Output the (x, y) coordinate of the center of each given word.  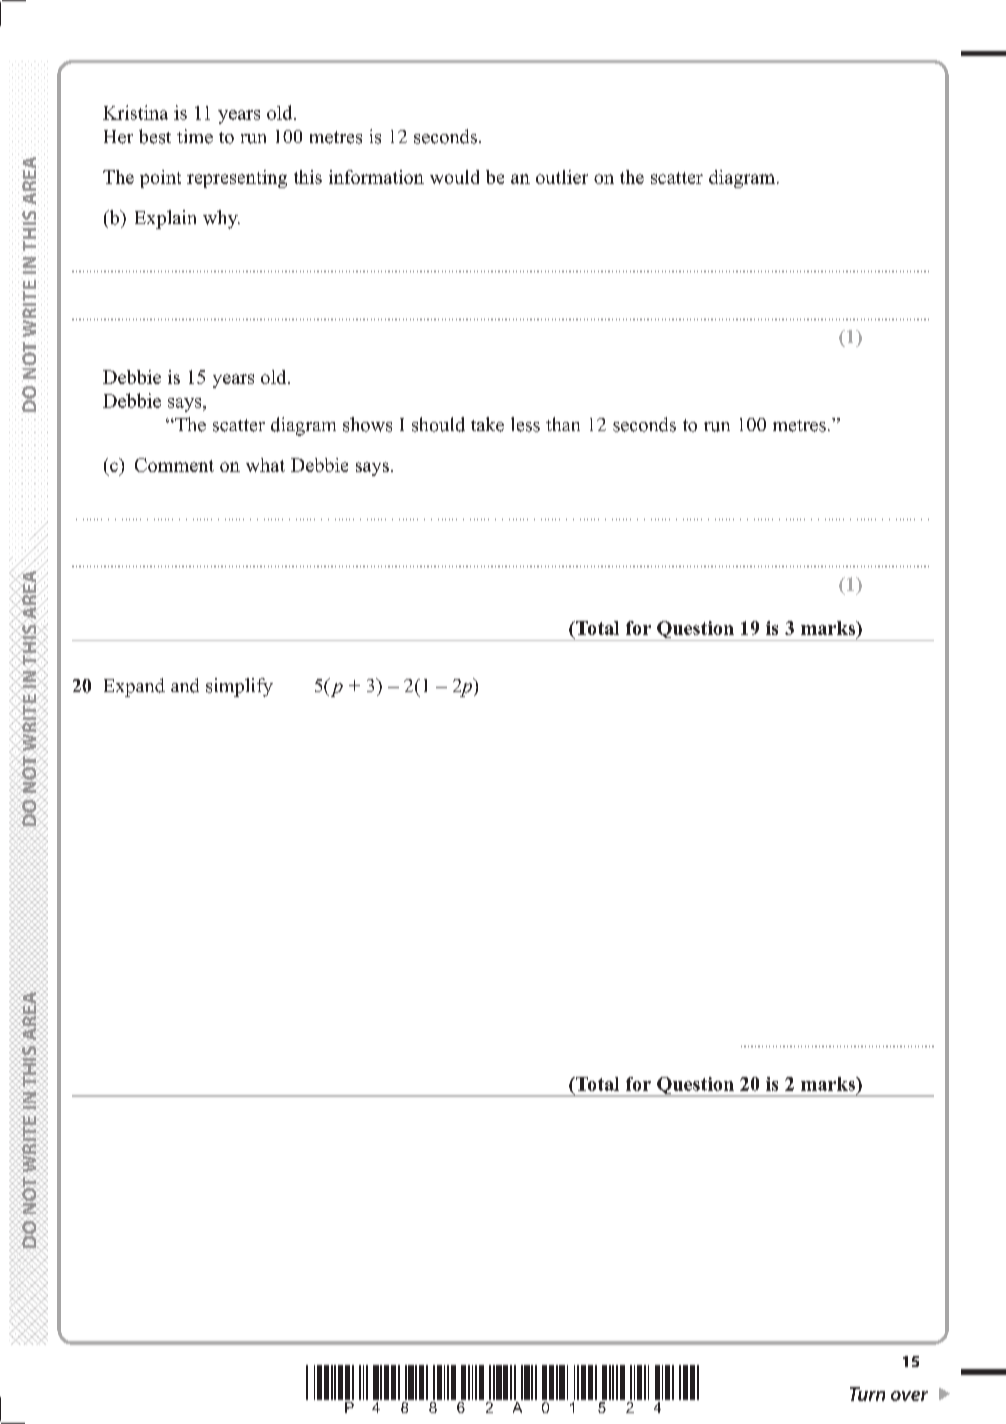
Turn (867, 1394)
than (563, 424)
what (265, 465)
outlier (562, 177)
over (909, 1396)
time (195, 136)
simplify (239, 687)
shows (367, 424)
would (454, 177)
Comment (174, 465)
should (438, 424)
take (487, 424)
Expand (134, 687)
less (525, 424)
